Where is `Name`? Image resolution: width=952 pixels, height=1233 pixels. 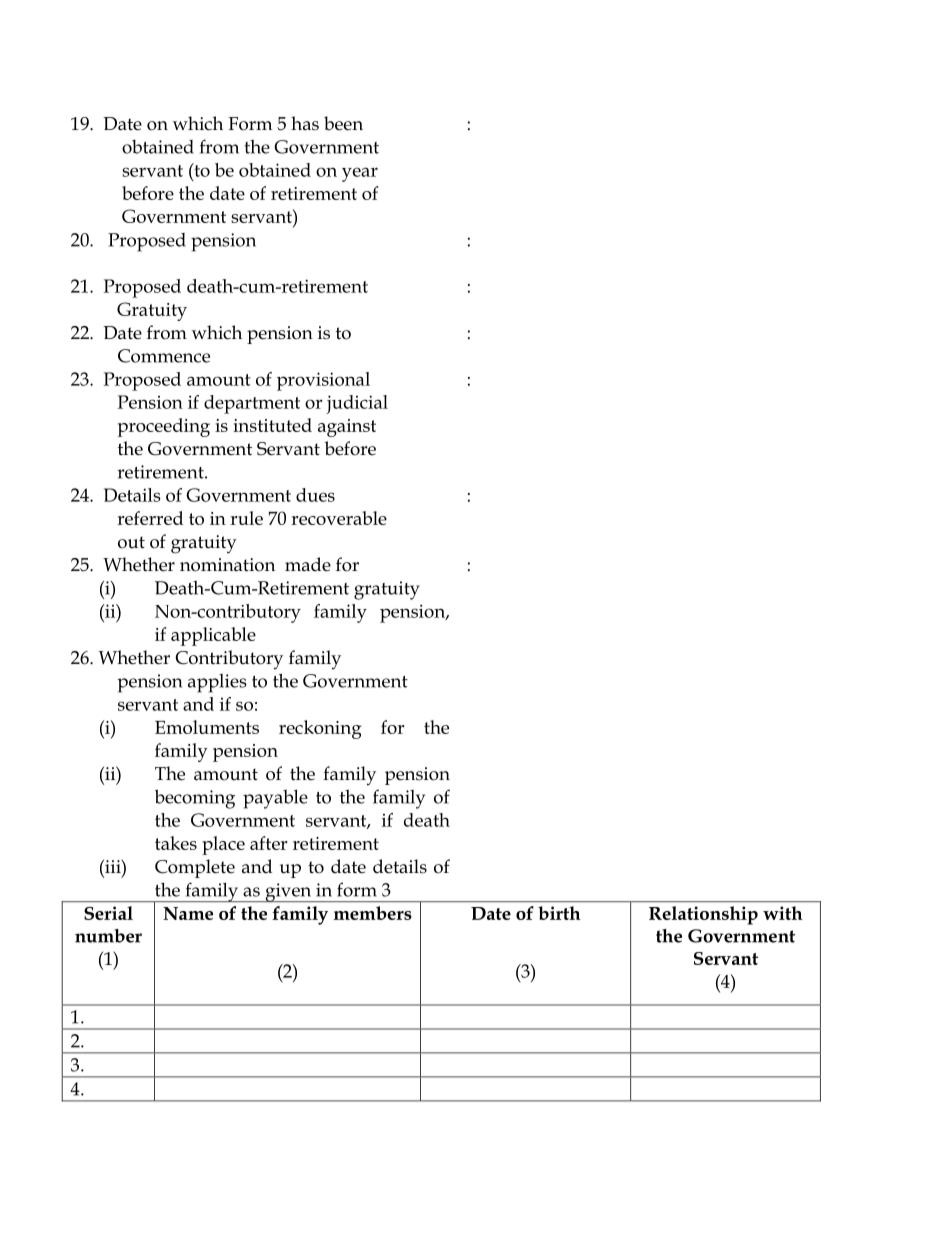 Name is located at coordinates (188, 913).
